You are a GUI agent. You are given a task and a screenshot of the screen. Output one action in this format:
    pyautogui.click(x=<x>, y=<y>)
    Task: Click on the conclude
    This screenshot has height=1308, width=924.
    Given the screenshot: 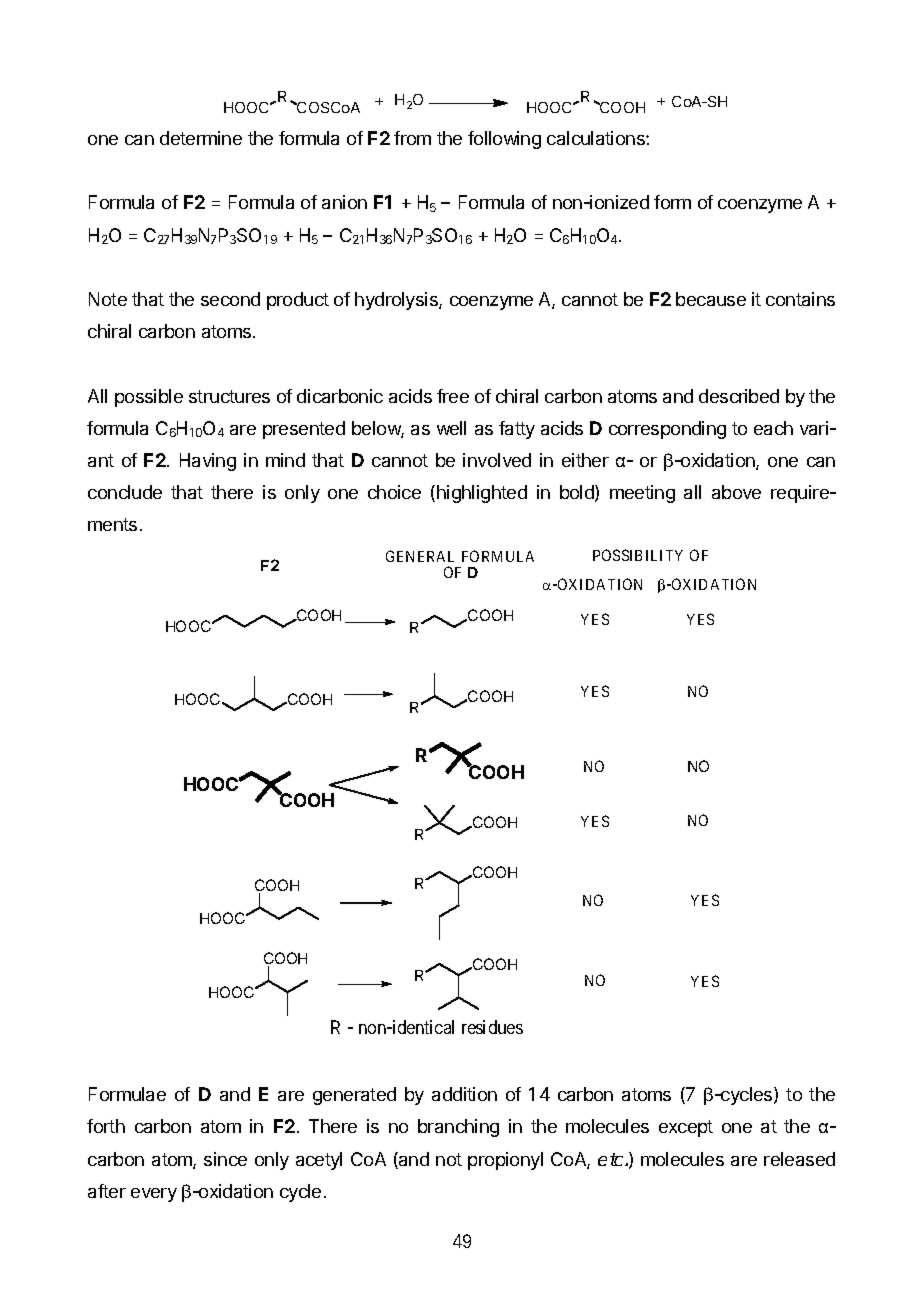 What is the action you would take?
    pyautogui.click(x=125, y=492)
